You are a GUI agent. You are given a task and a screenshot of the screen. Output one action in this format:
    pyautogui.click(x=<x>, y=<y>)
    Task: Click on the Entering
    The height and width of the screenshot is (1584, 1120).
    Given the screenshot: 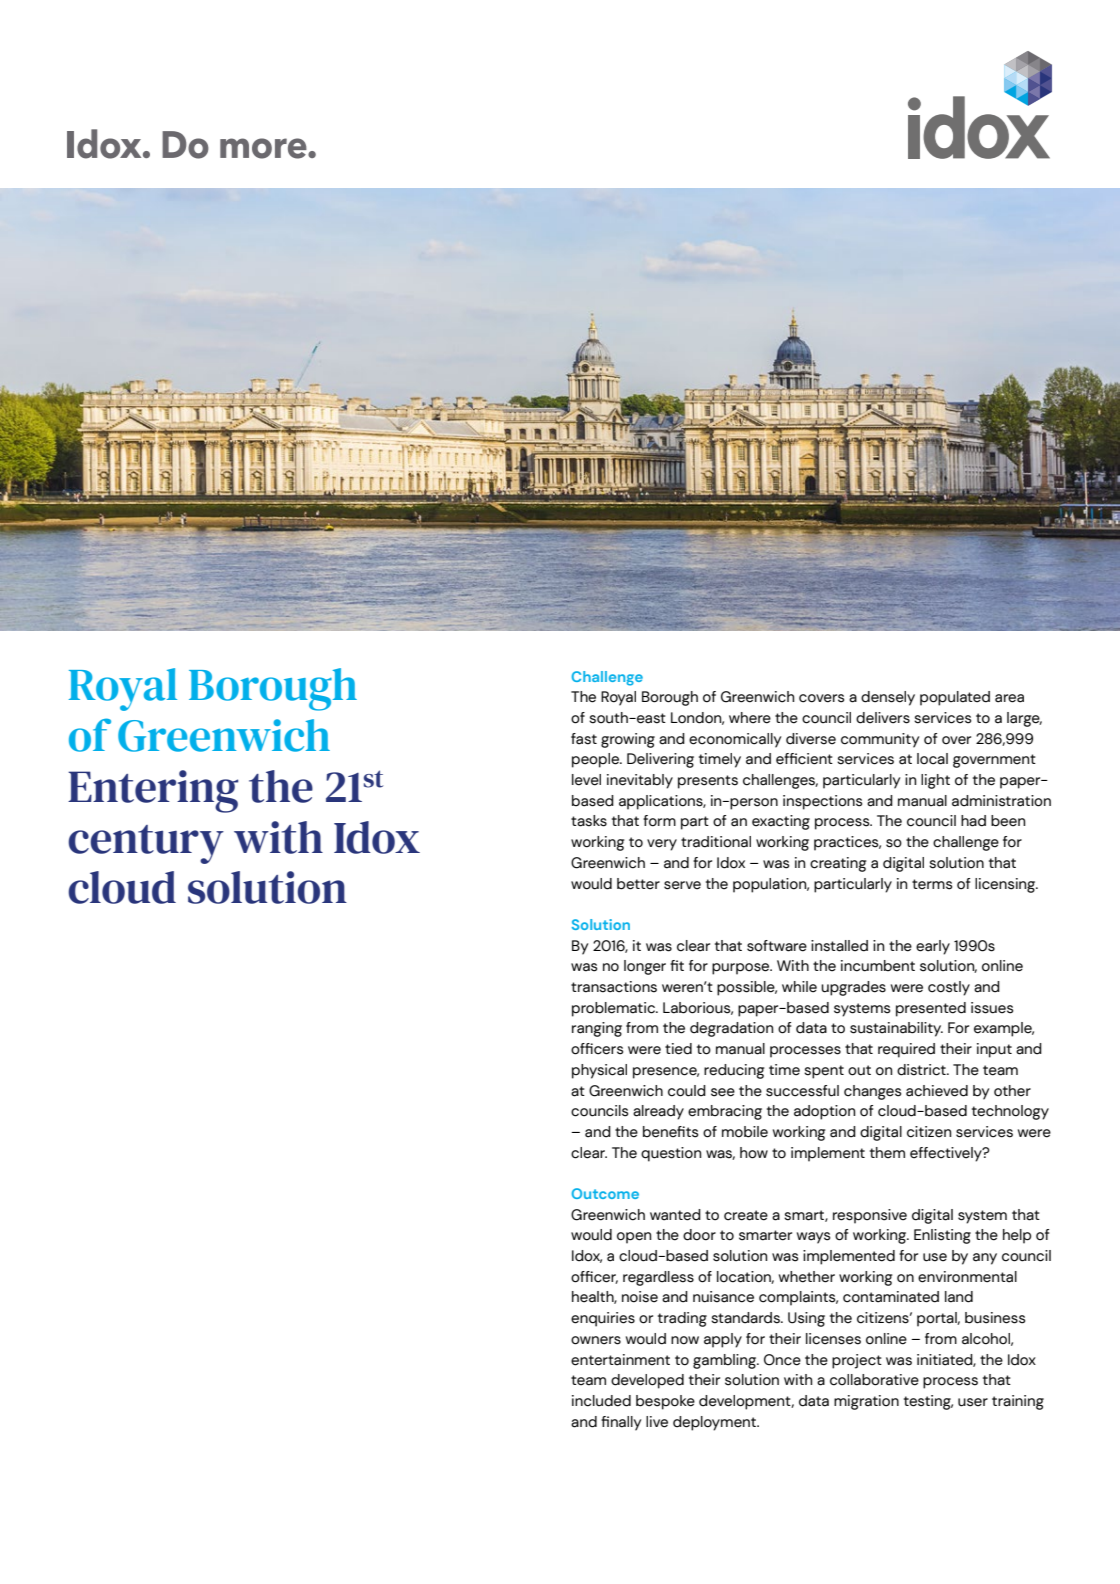 What is the action you would take?
    pyautogui.click(x=153, y=791)
